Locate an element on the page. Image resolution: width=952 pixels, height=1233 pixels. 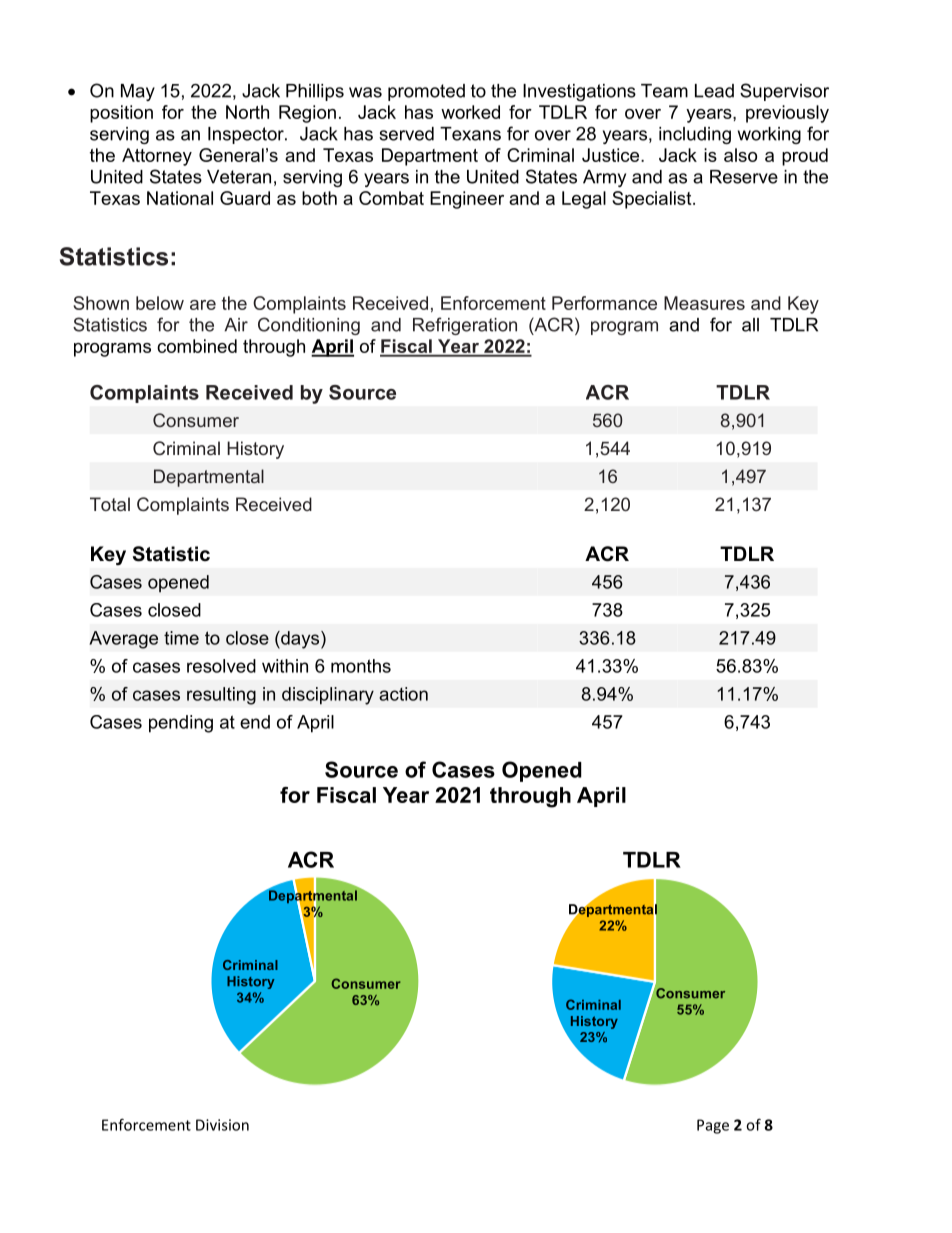
including is located at coordinates (695, 135).
